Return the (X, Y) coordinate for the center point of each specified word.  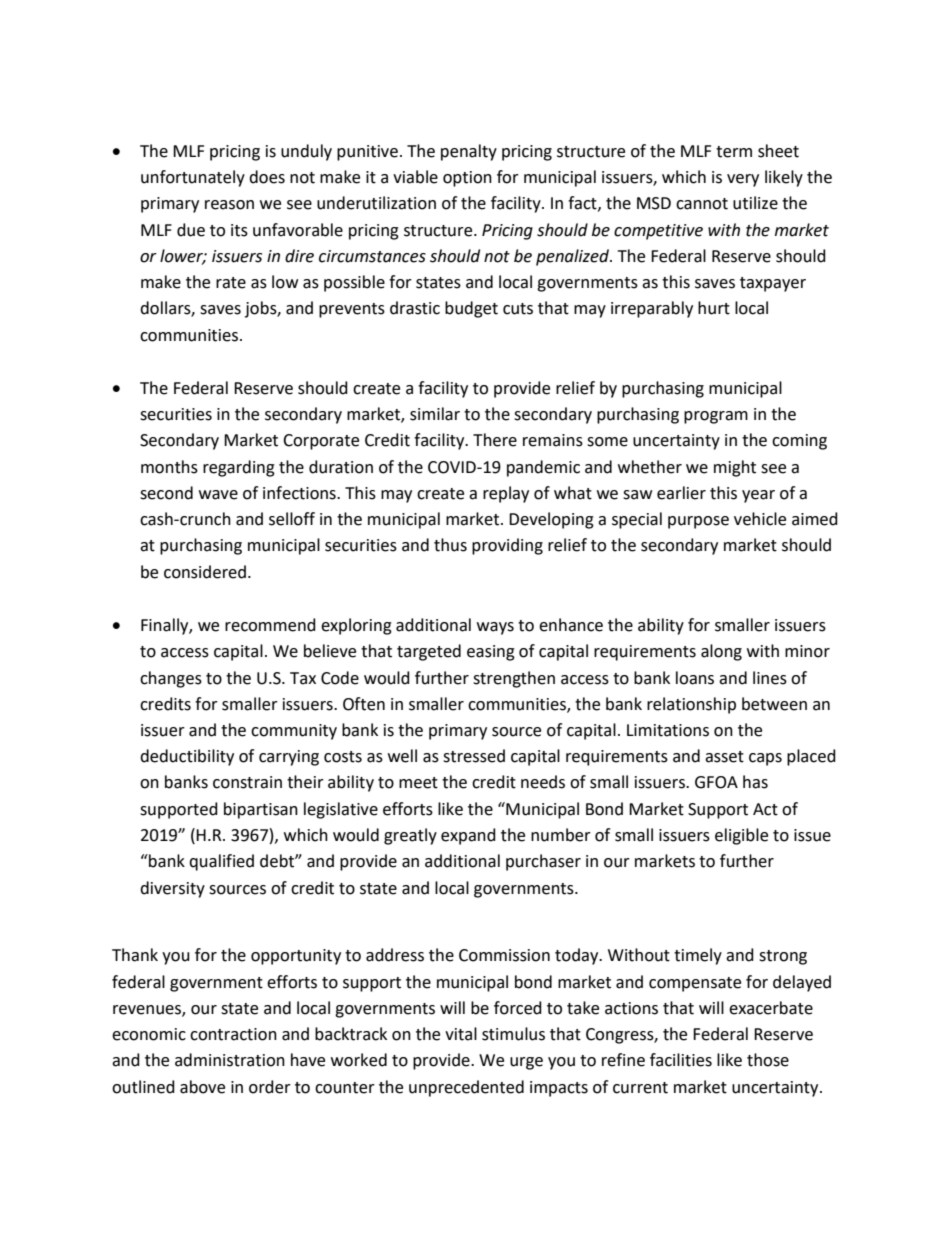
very (743, 180)
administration (230, 1060)
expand (468, 836)
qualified (221, 862)
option (467, 179)
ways (495, 628)
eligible (741, 836)
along (721, 652)
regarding (239, 468)
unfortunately (193, 178)
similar (435, 414)
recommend (270, 625)
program (716, 417)
